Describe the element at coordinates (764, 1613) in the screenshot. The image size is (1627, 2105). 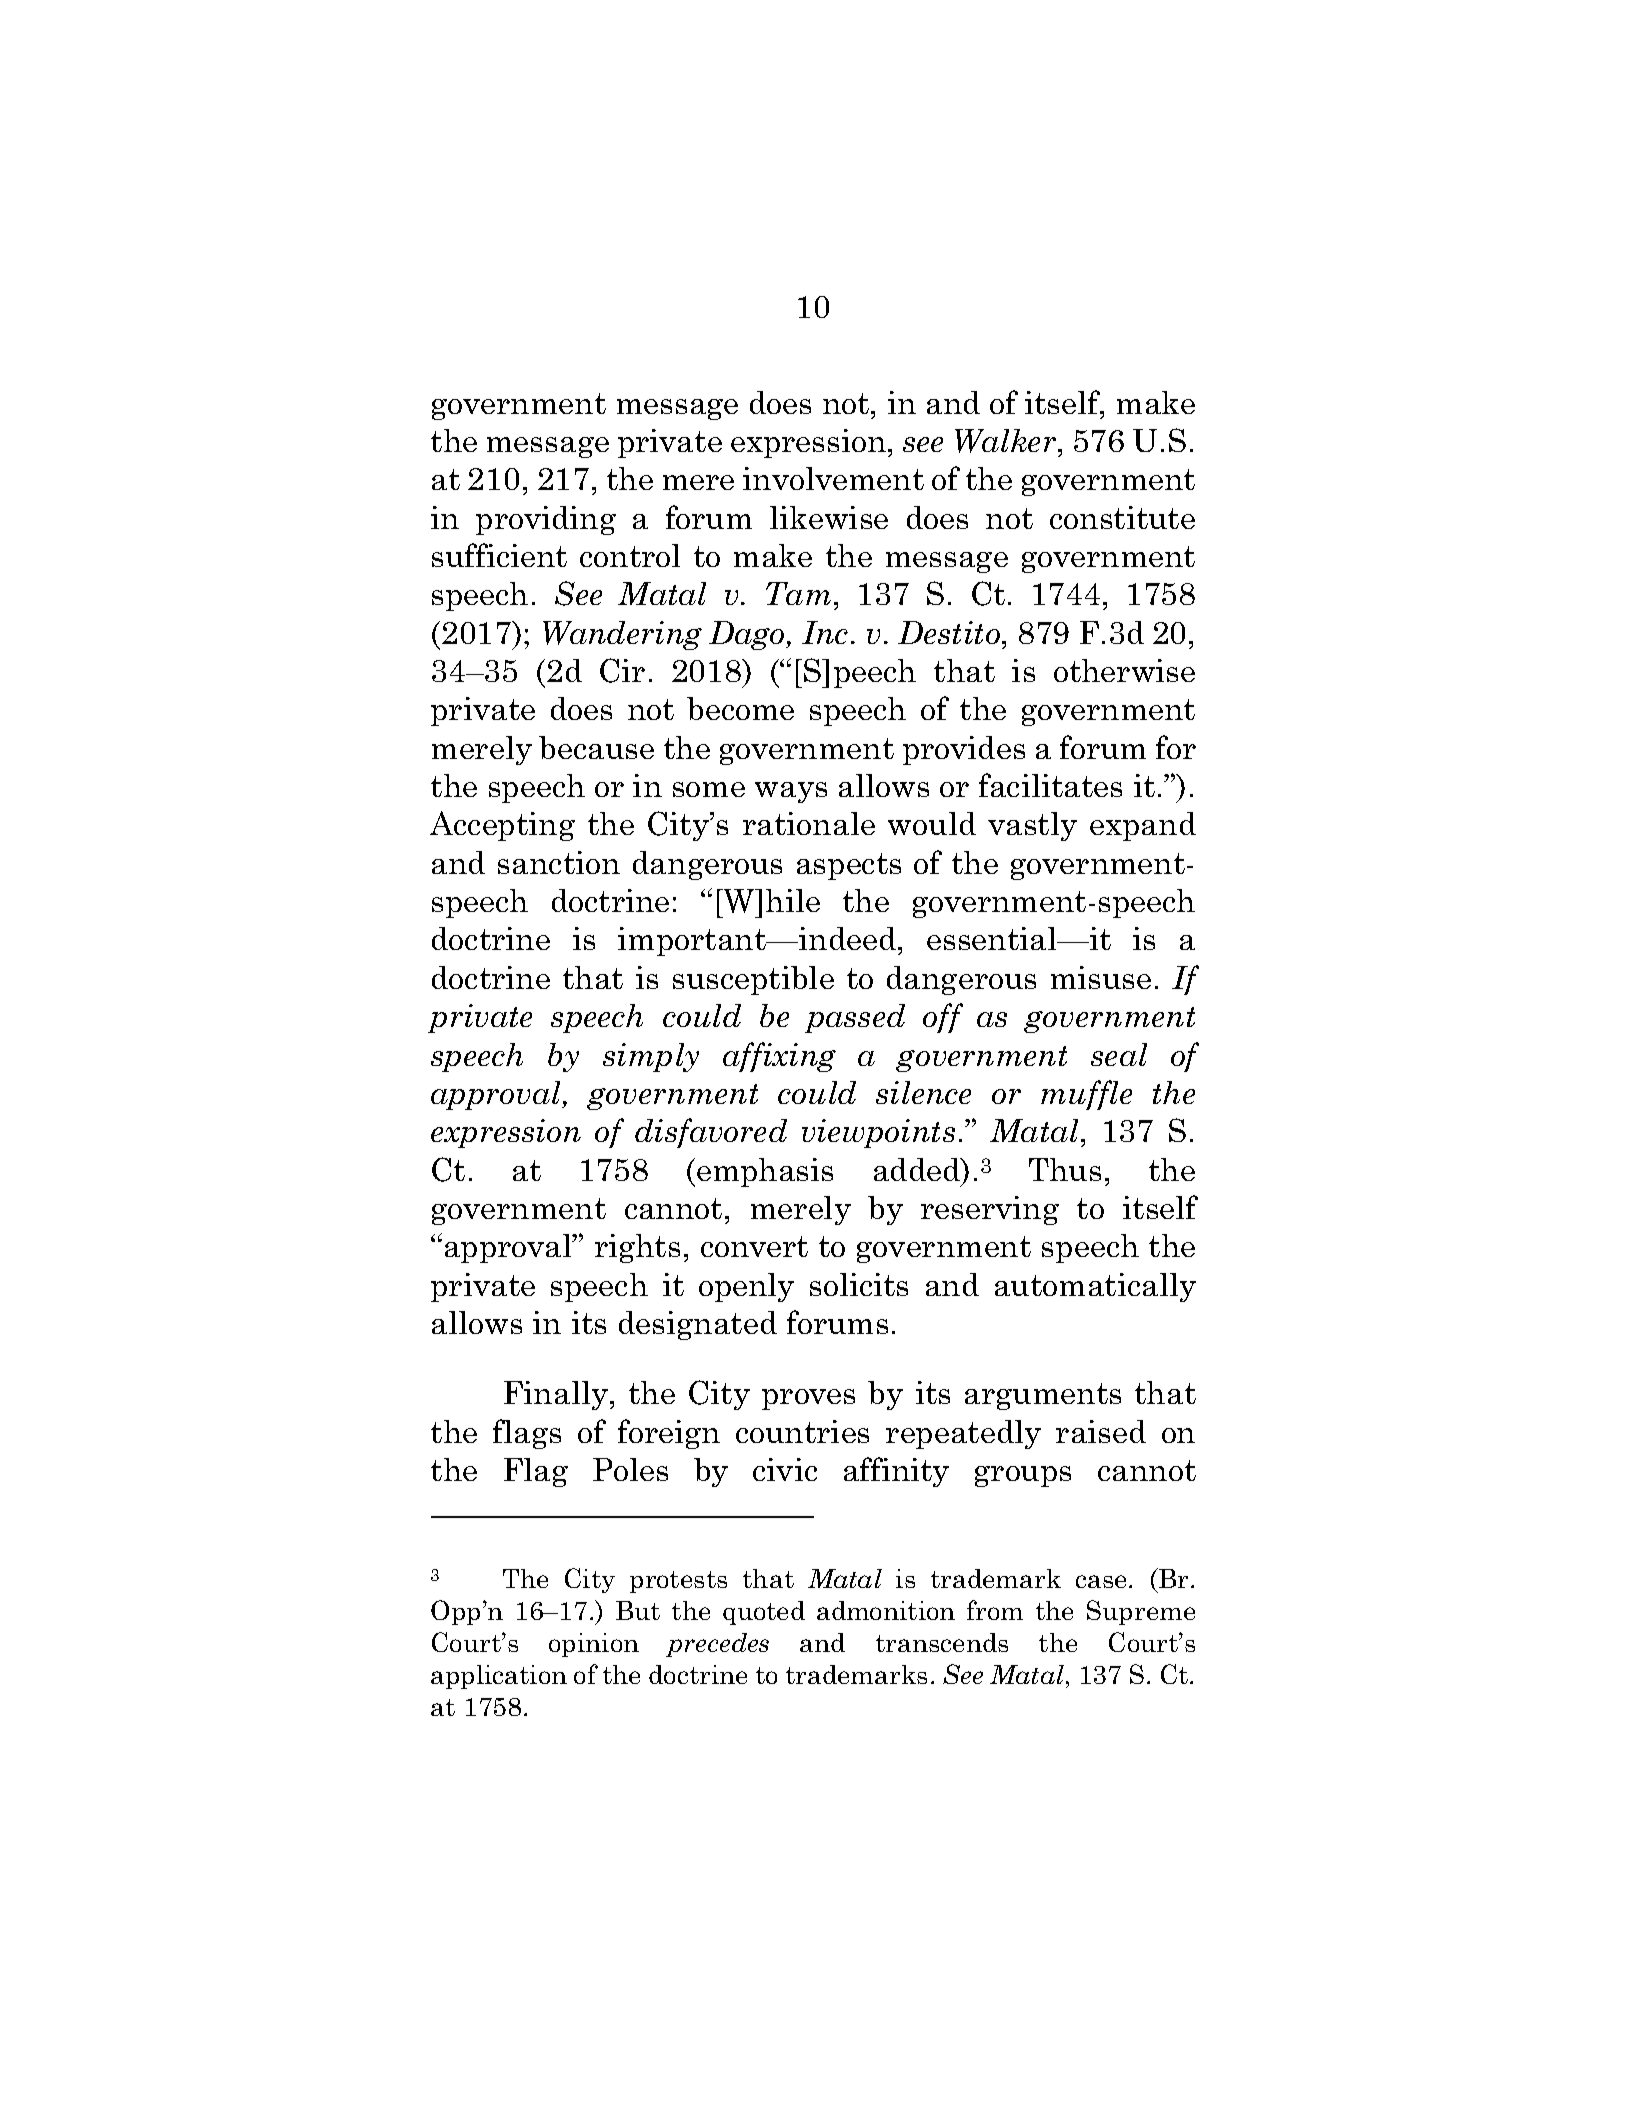
I see `quoted` at that location.
